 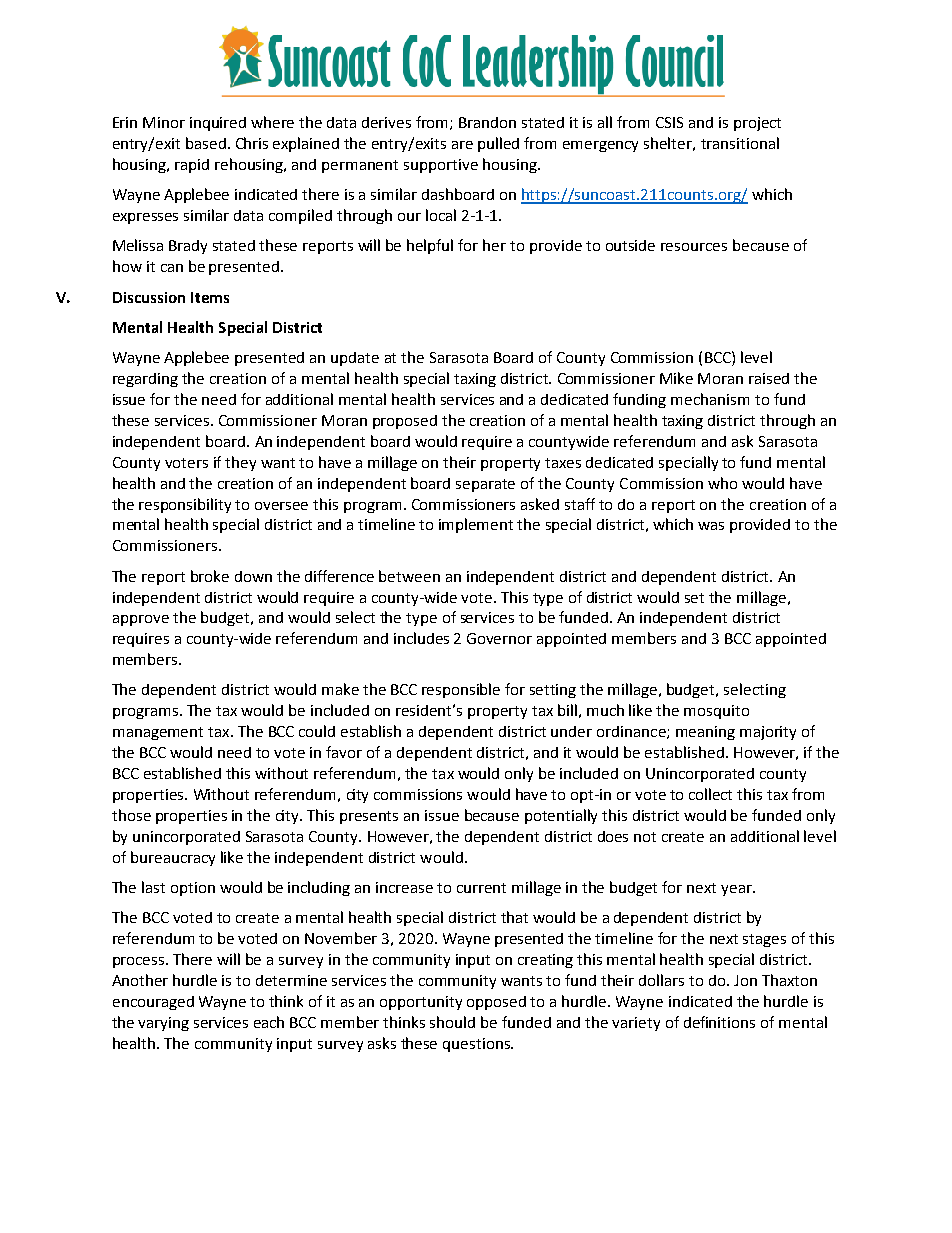 I want to click on transitional, so click(x=740, y=143).
